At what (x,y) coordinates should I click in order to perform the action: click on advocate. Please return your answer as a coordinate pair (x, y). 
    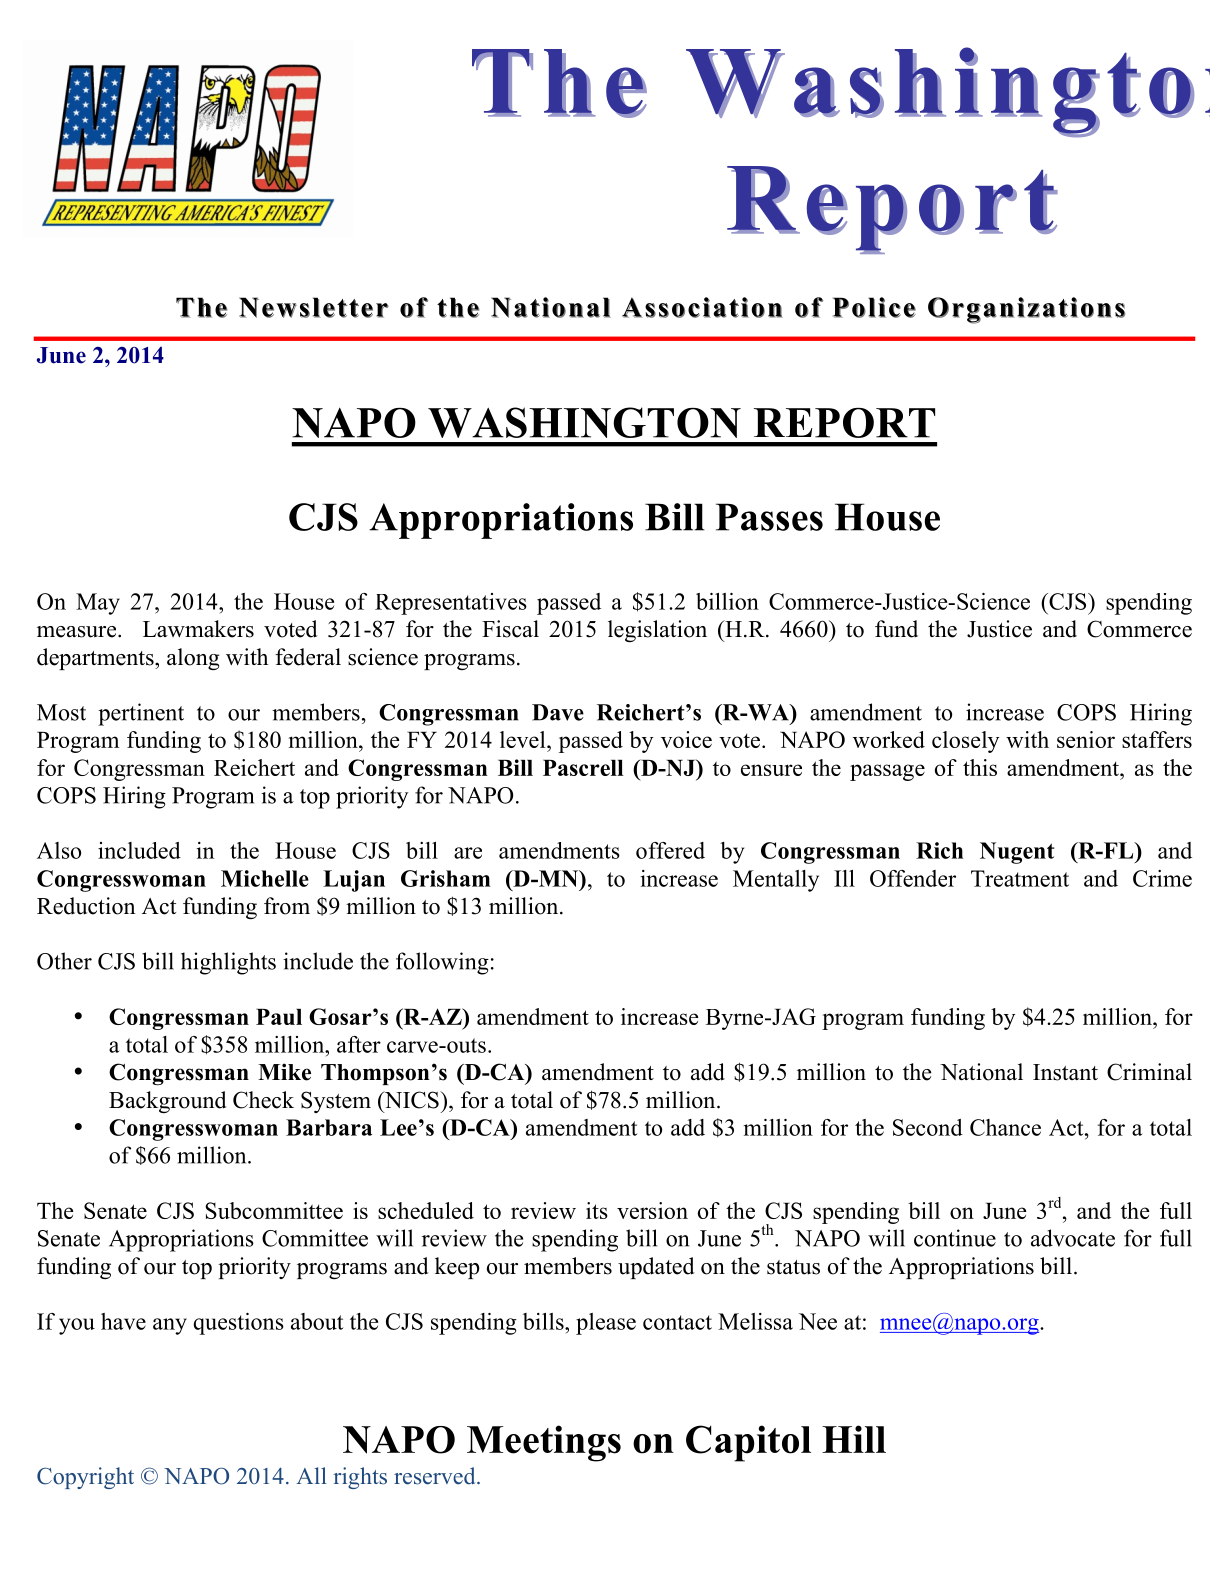
    Looking at the image, I should click on (1073, 1238).
